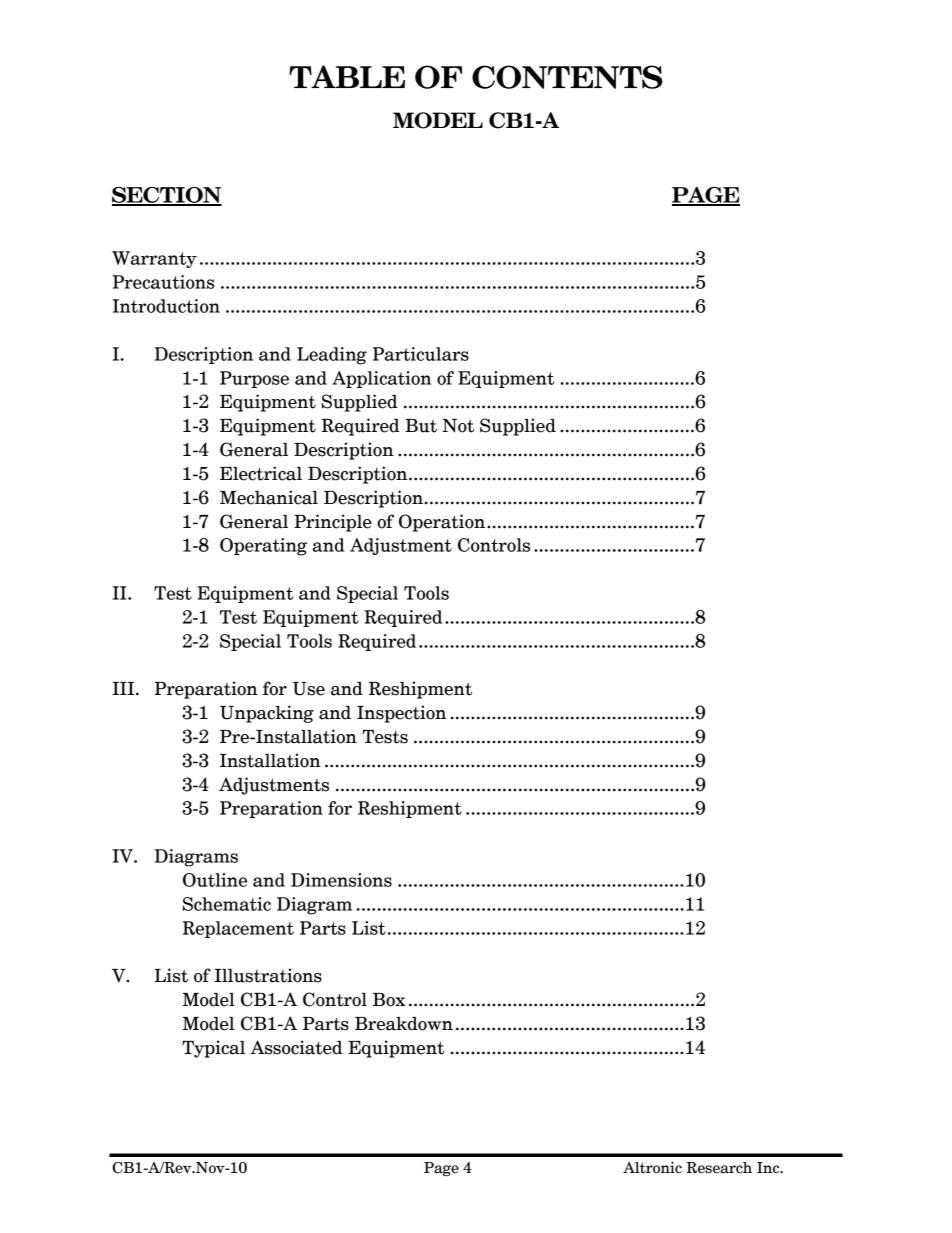  What do you see at coordinates (421, 426) in the document?
I see `But` at bounding box center [421, 426].
